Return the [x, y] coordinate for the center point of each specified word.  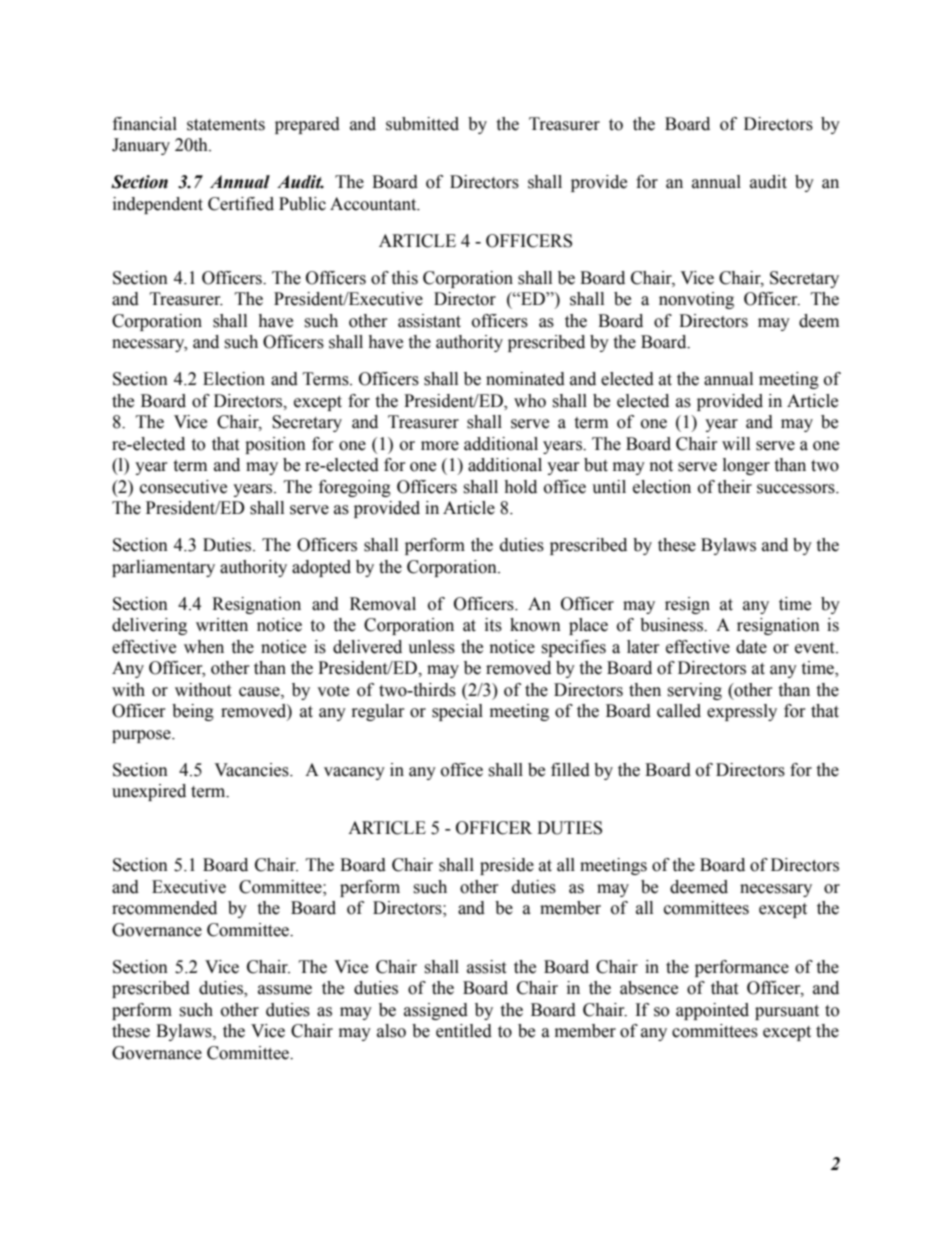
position [275, 445]
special [457, 712]
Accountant [374, 204]
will [736, 443]
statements [226, 125]
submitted [422, 124]
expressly [742, 712]
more [440, 446]
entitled [464, 1031]
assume [285, 990]
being [193, 712]
